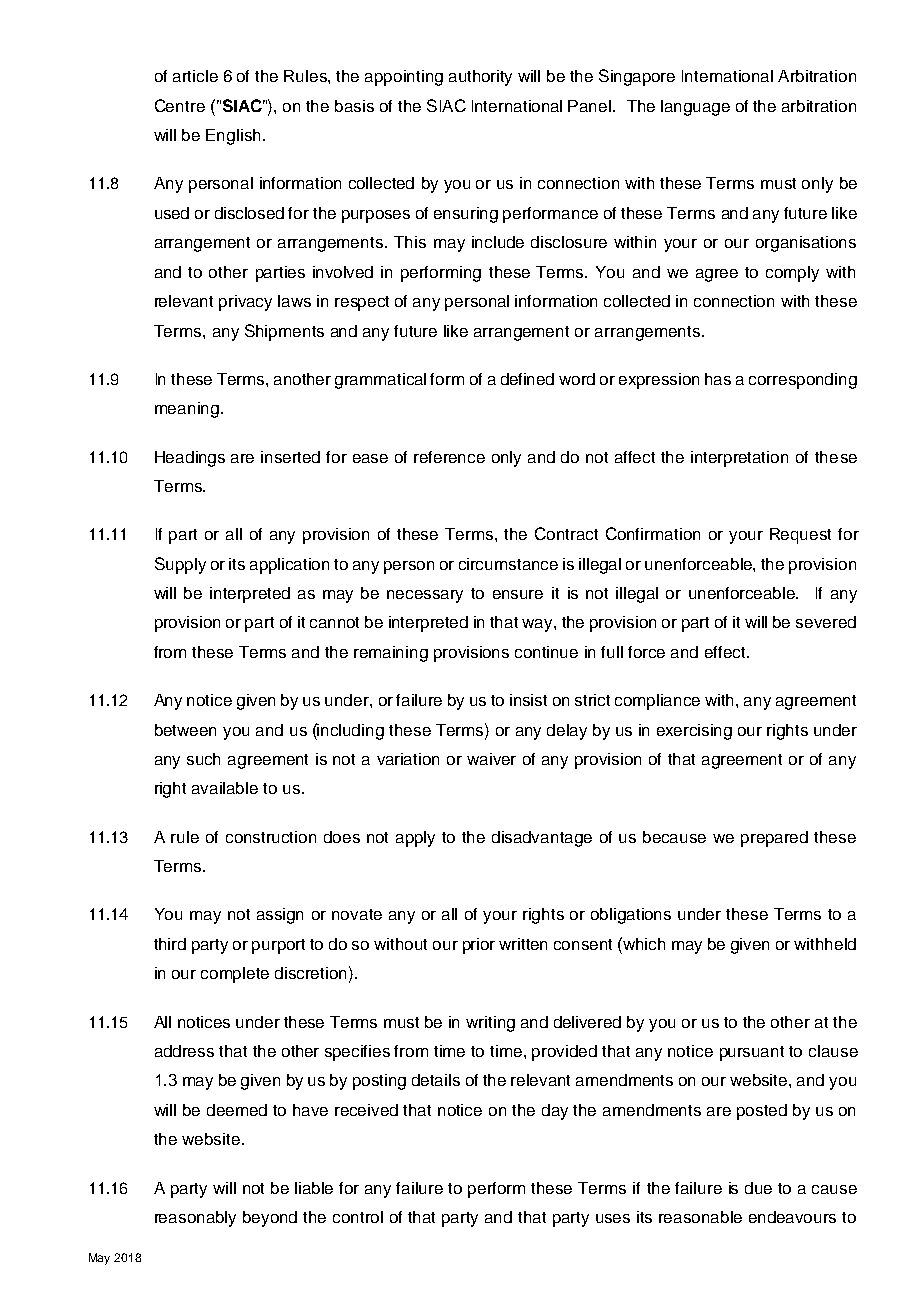  I want to click on beyond, so click(270, 1219).
